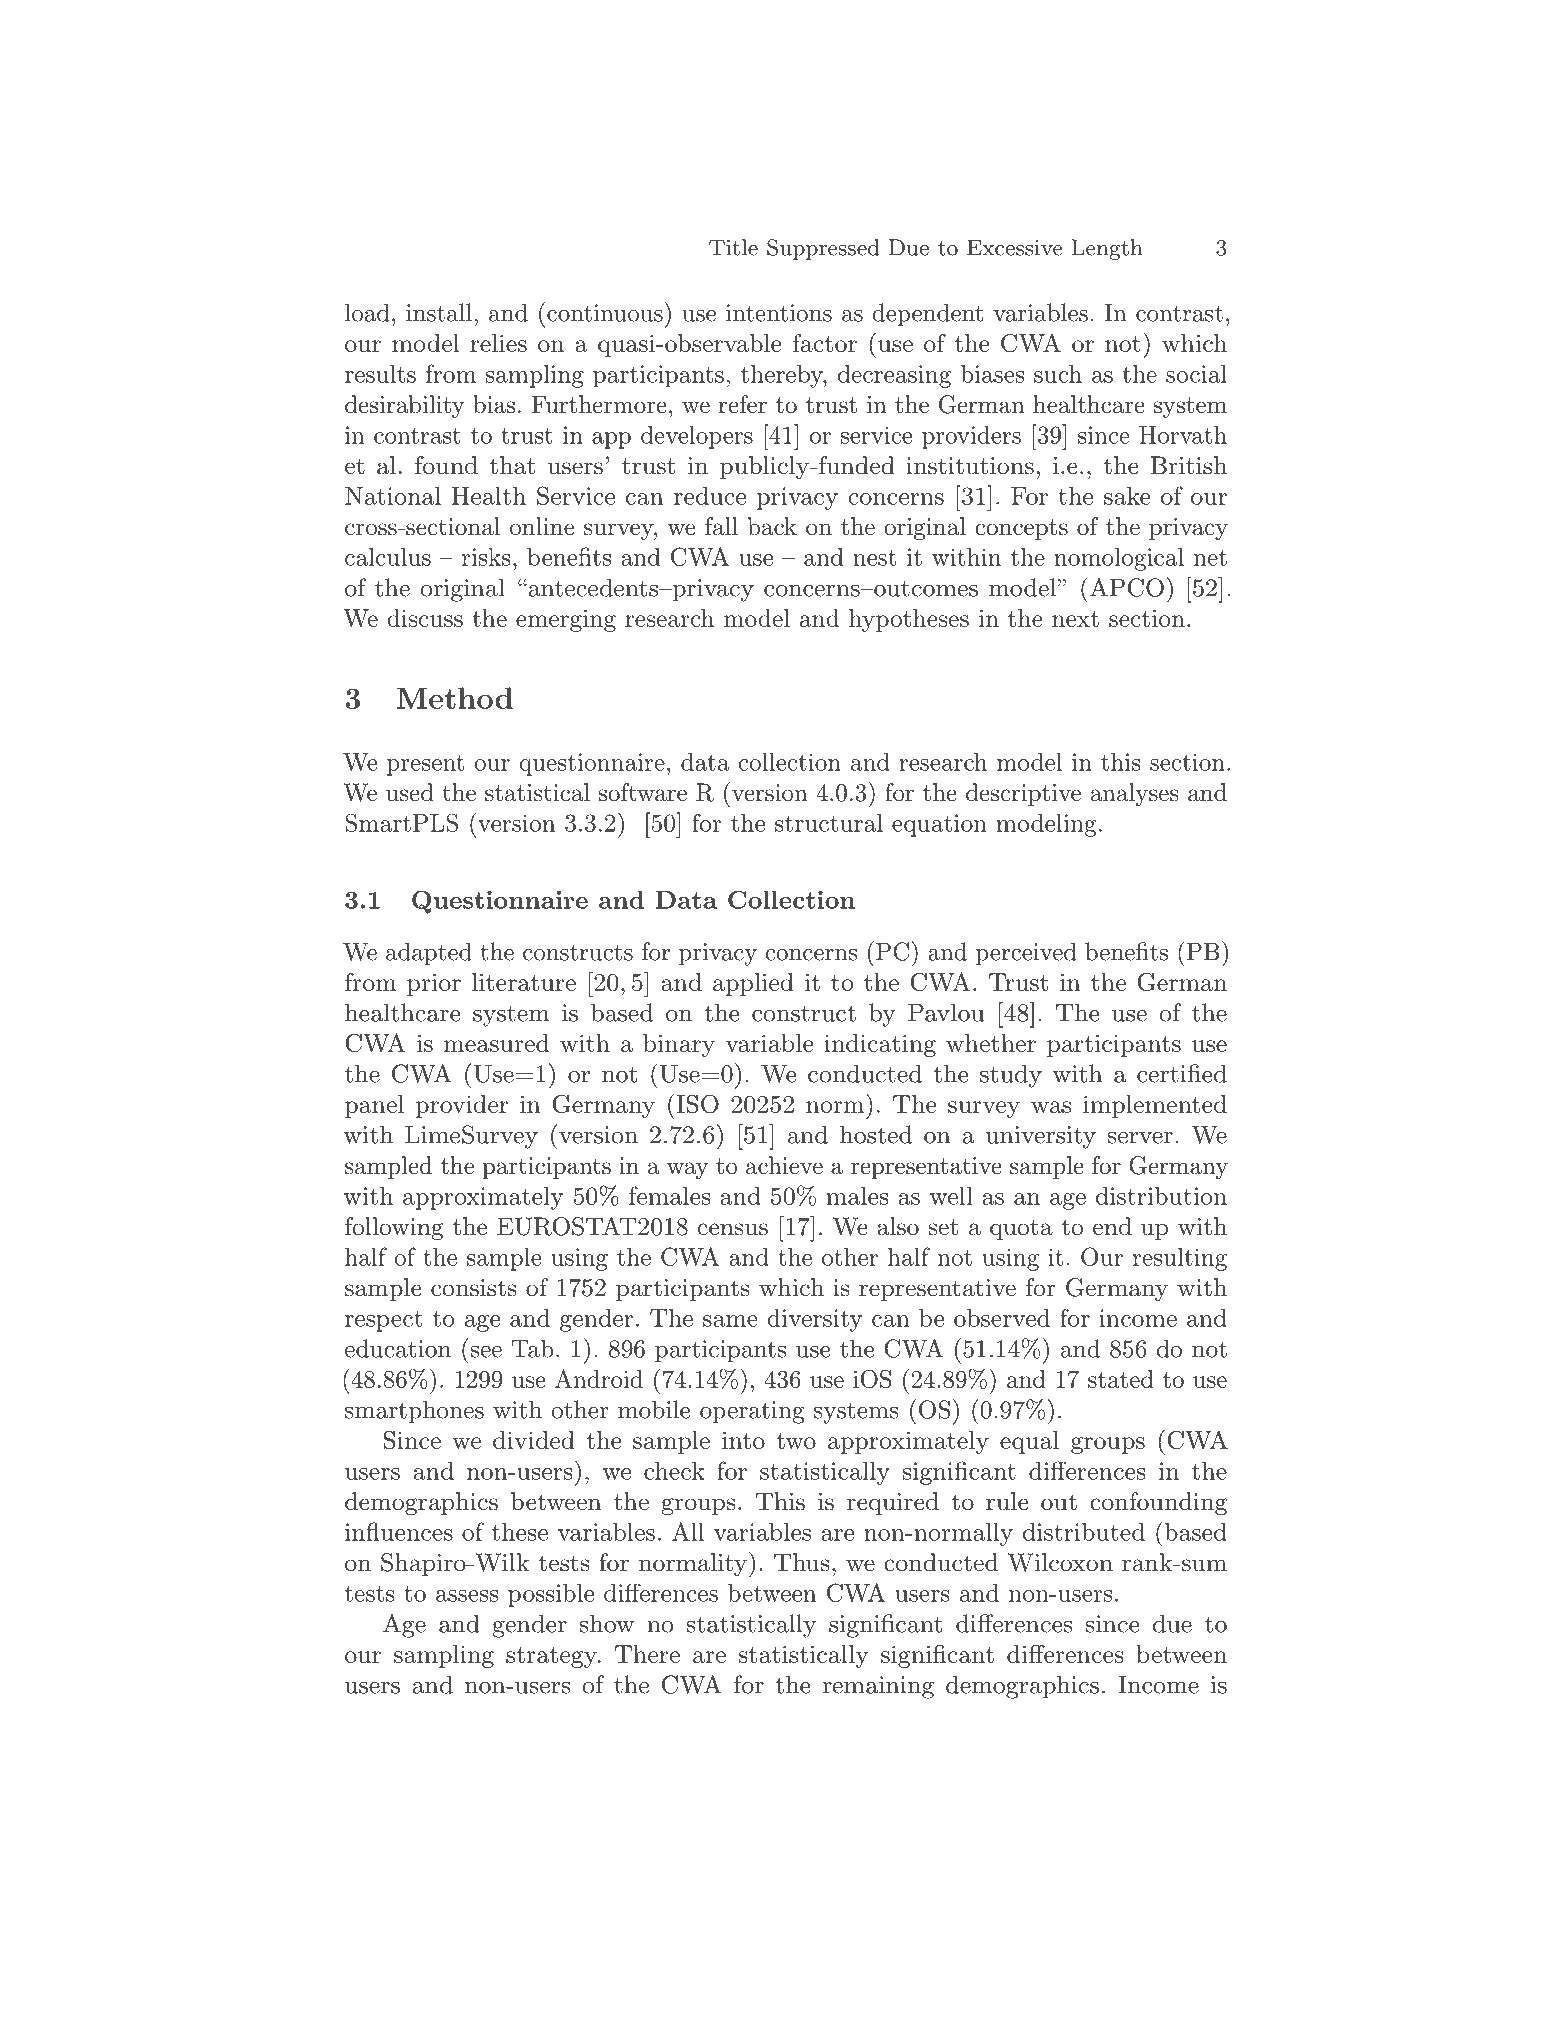 This screenshot has width=1563, height=2023. What do you see at coordinates (802, 1562) in the screenshot?
I see `Thus` at bounding box center [802, 1562].
